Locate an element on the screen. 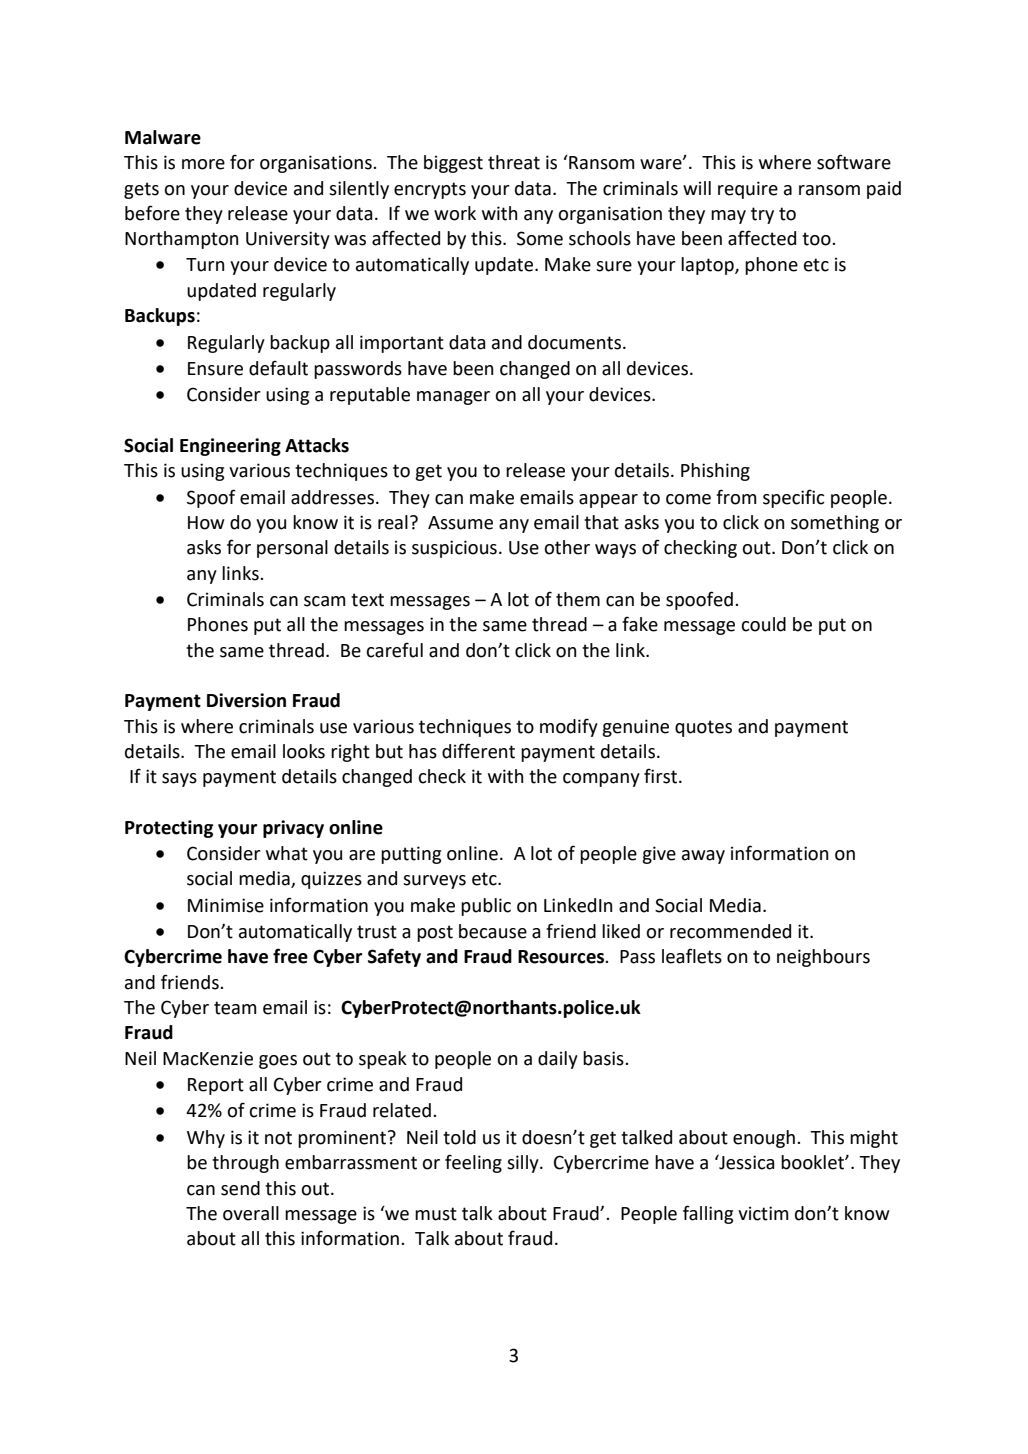 The width and height of the screenshot is (1028, 1454). away is located at coordinates (703, 857).
